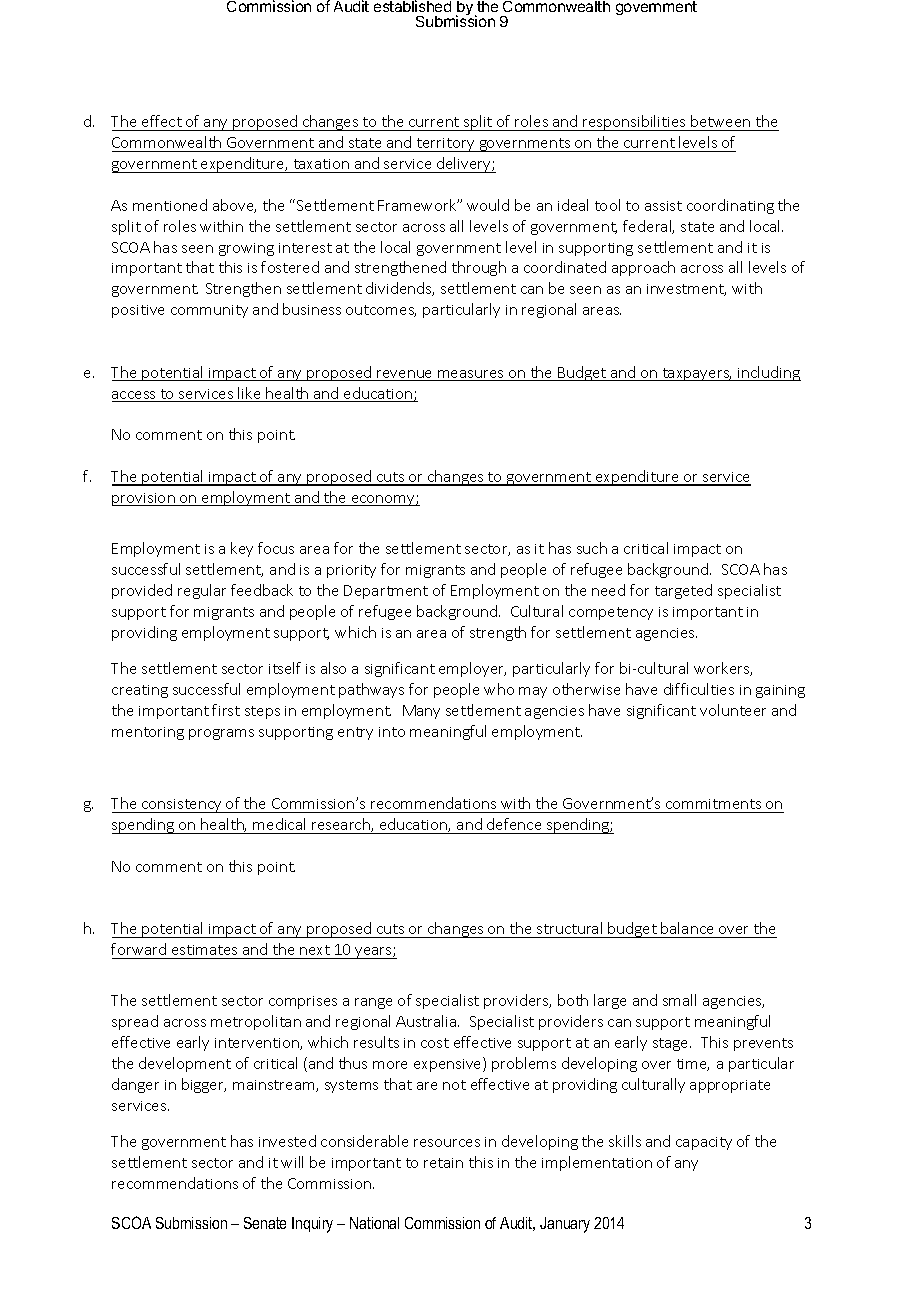 The height and width of the document is (1308, 924). Describe the element at coordinates (720, 121) in the document. I see `between` at that location.
